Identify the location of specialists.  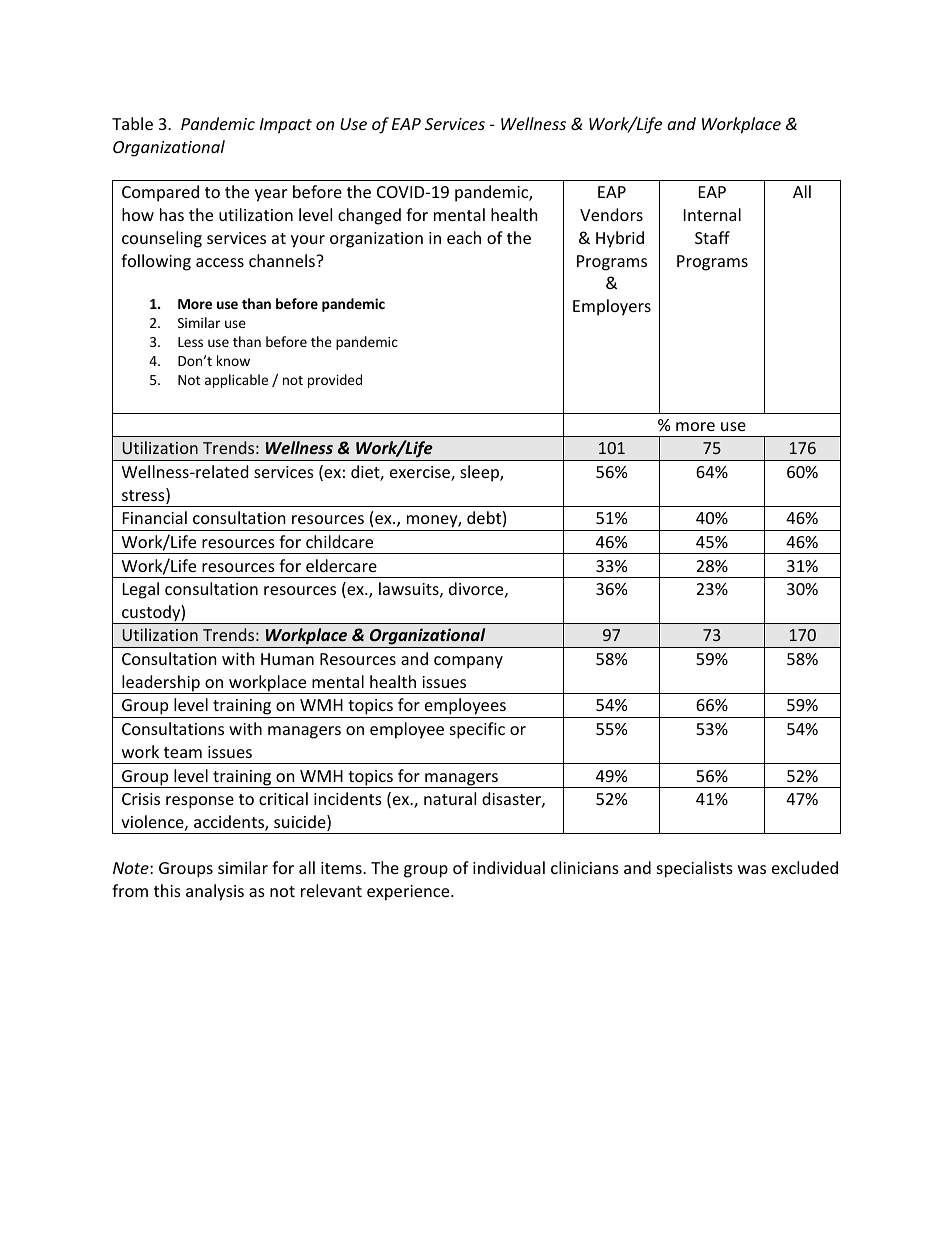
(695, 869).
